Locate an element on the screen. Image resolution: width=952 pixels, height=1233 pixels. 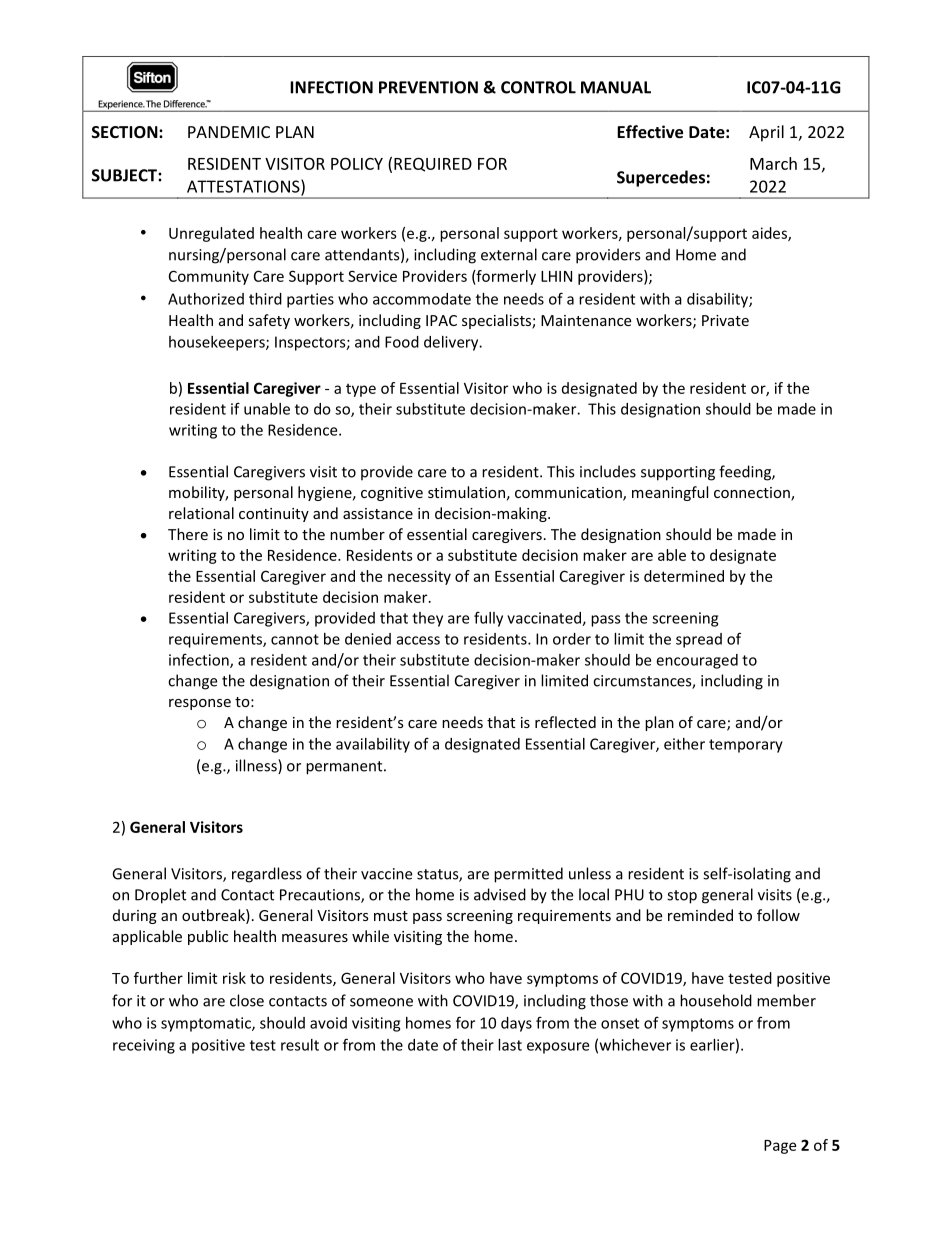
either is located at coordinates (684, 744).
